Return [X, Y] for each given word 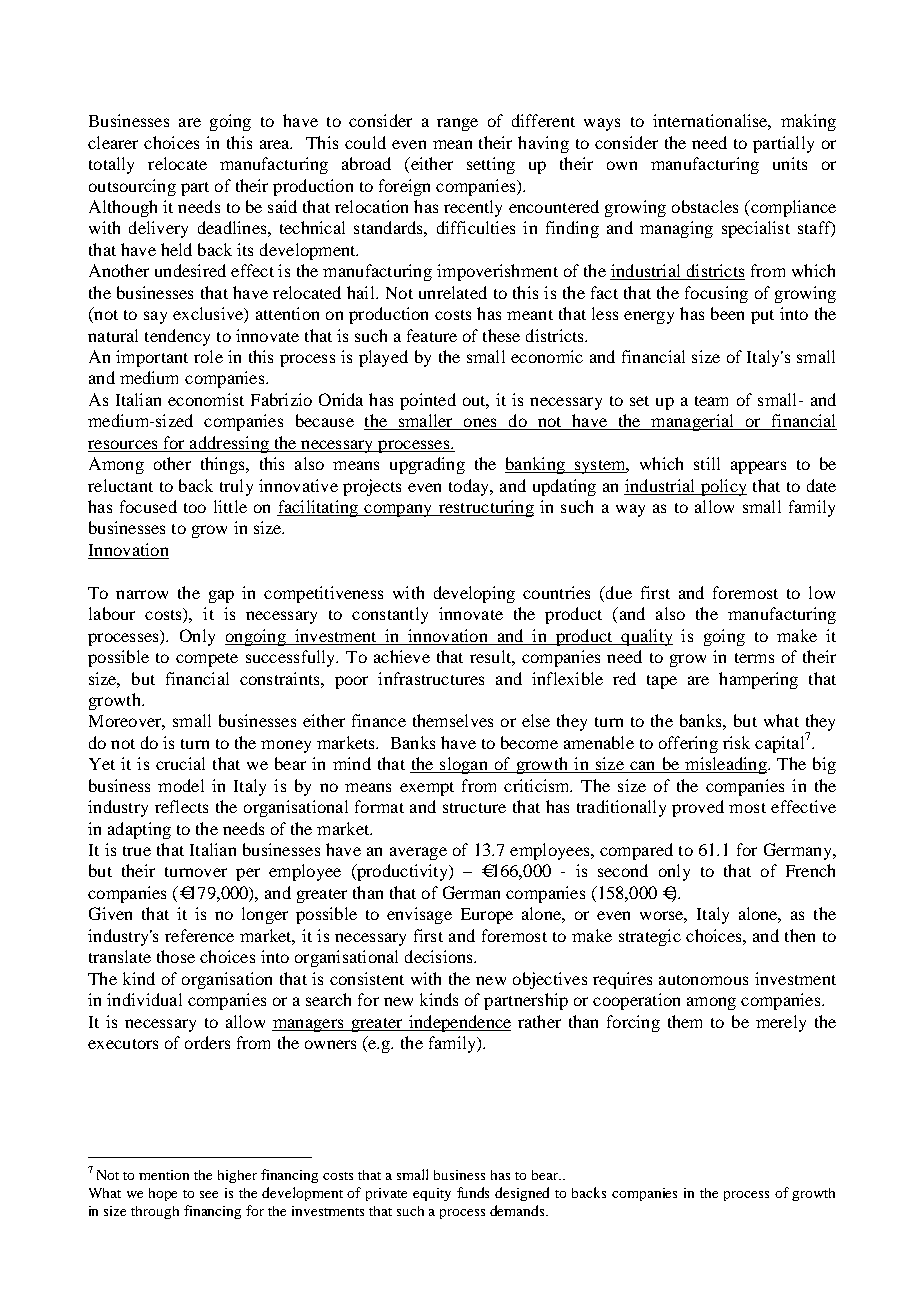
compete [207, 660]
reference [199, 935]
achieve [402, 656]
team [711, 401]
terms [754, 658]
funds [473, 1192]
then [800, 935]
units [790, 163]
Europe [487, 916]
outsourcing [132, 187]
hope [163, 1194]
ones [480, 424]
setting [491, 165]
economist [206, 399]
